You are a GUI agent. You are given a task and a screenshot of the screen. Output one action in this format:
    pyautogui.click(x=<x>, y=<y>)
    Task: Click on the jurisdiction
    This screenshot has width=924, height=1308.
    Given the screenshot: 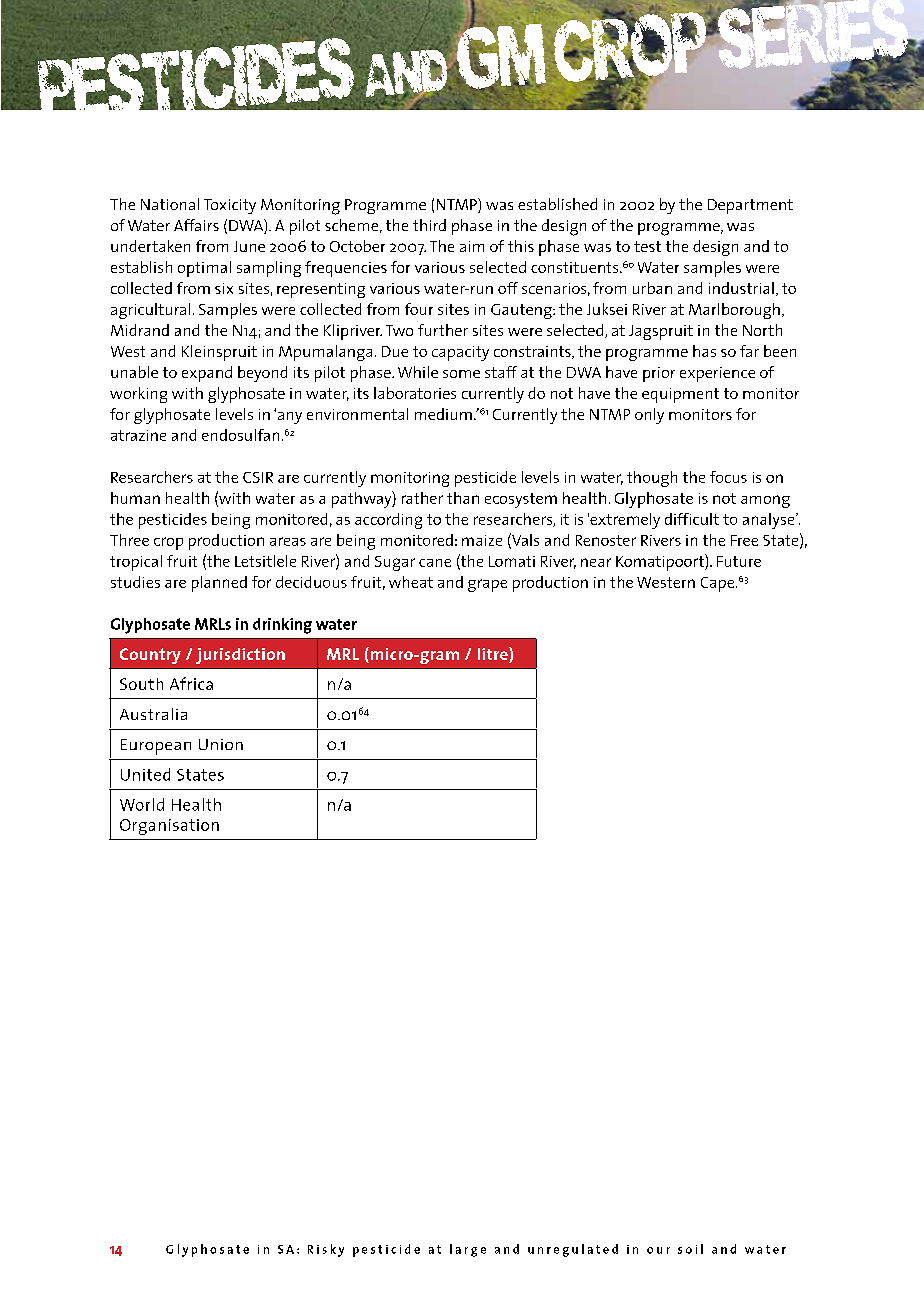 What is the action you would take?
    pyautogui.click(x=240, y=656)
